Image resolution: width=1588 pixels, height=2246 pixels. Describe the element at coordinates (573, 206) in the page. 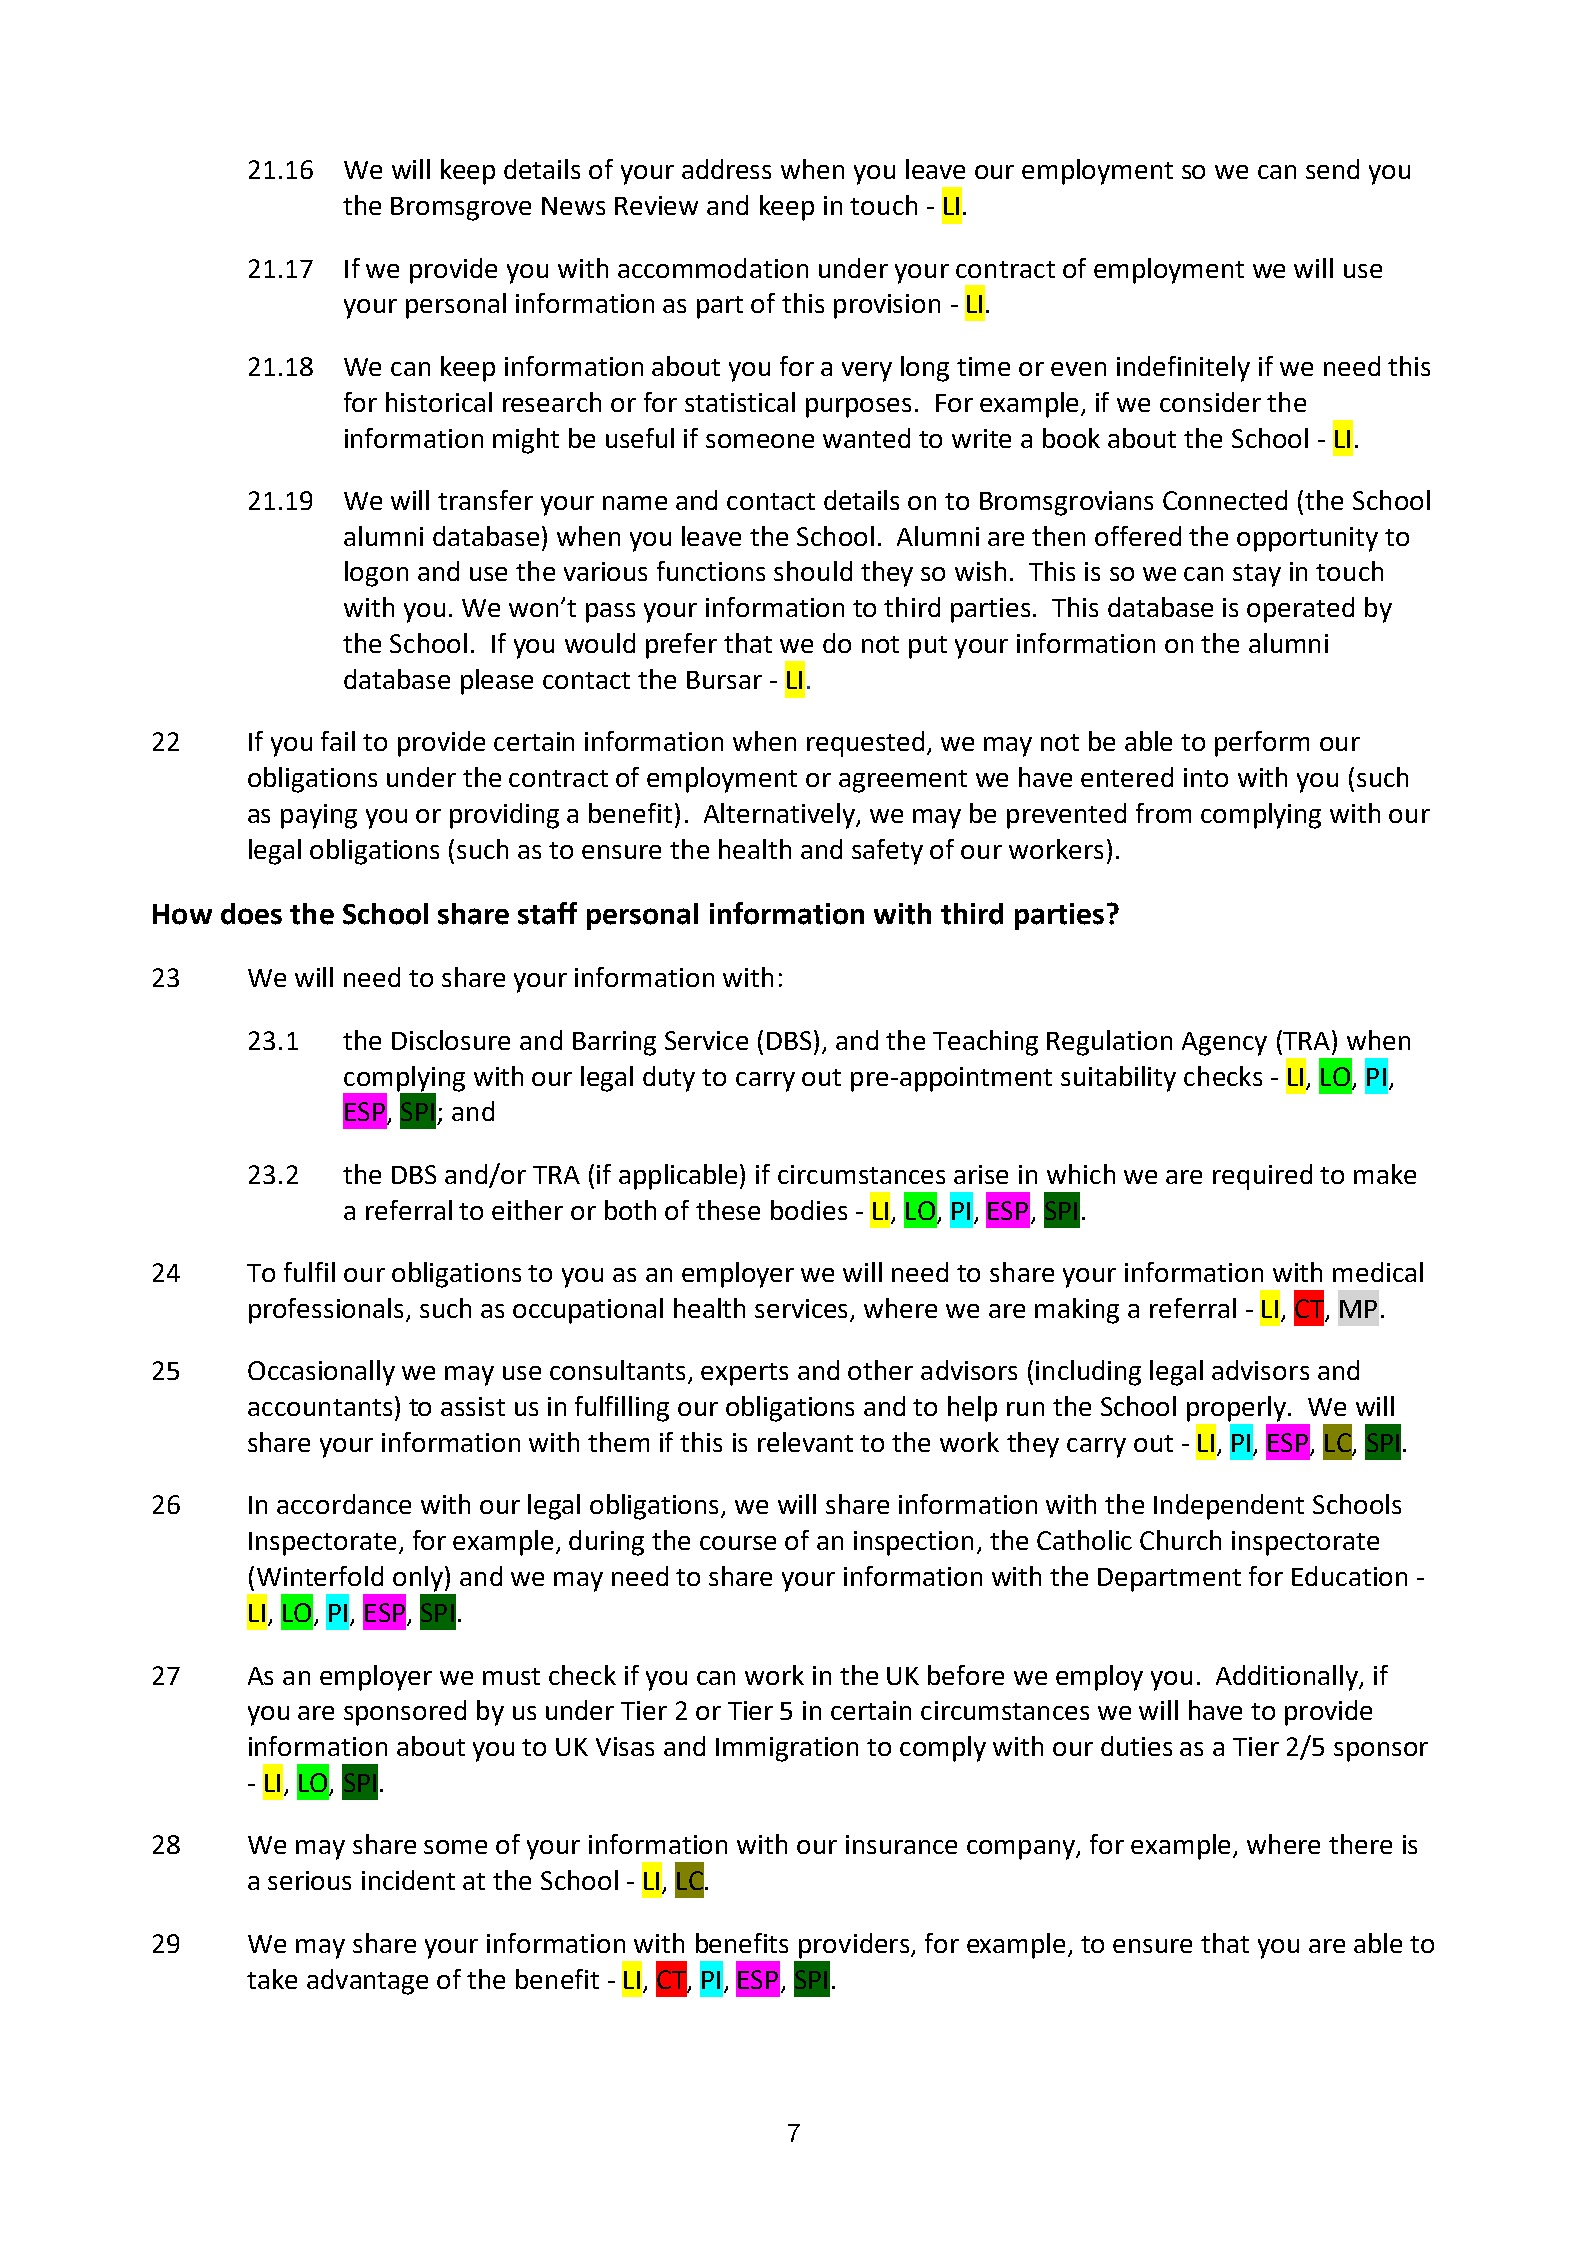

I see `News` at that location.
